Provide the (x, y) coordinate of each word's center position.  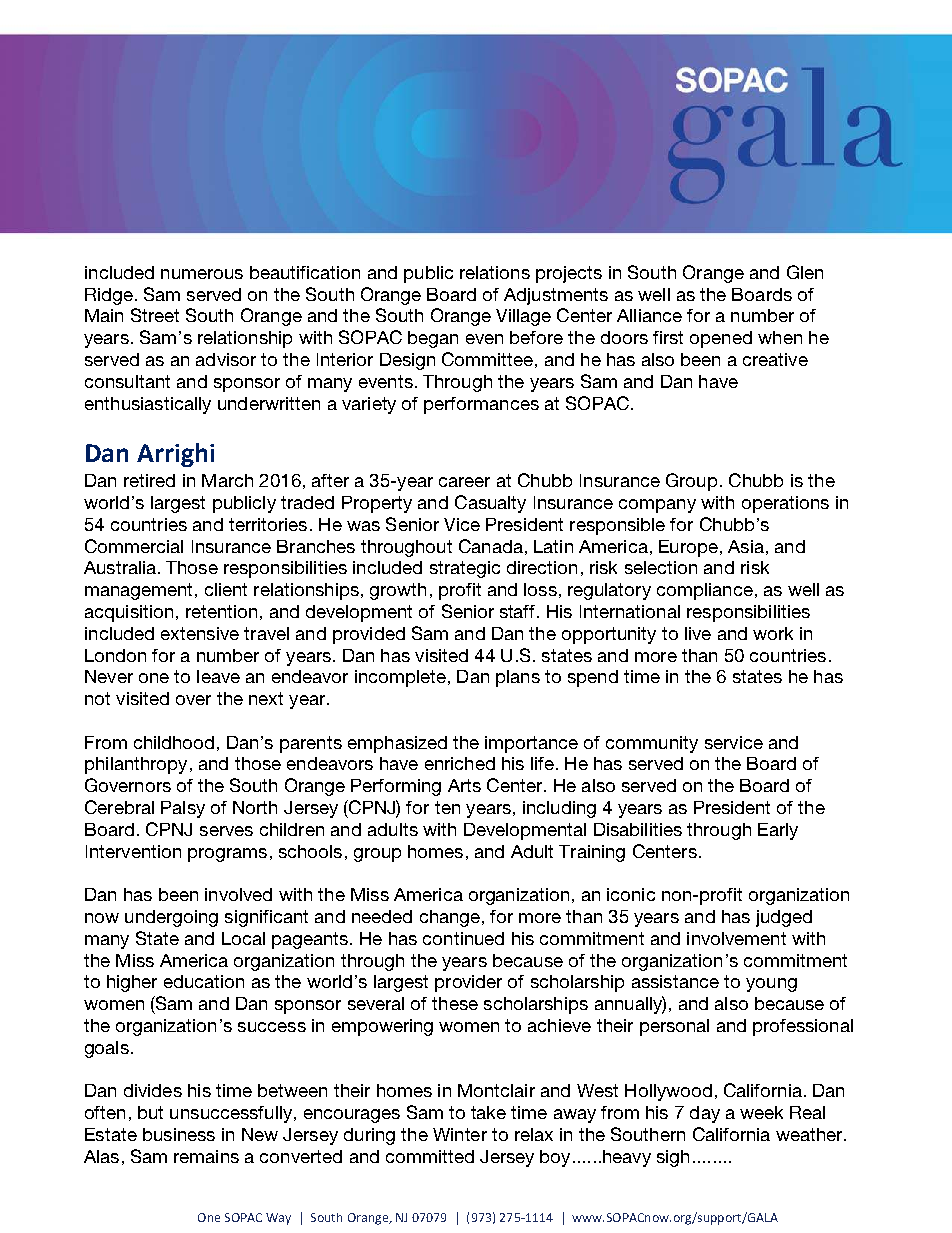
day (705, 1114)
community (652, 744)
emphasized (397, 744)
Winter (460, 1134)
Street (155, 315)
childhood (174, 742)
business (179, 1134)
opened (721, 339)
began (433, 339)
